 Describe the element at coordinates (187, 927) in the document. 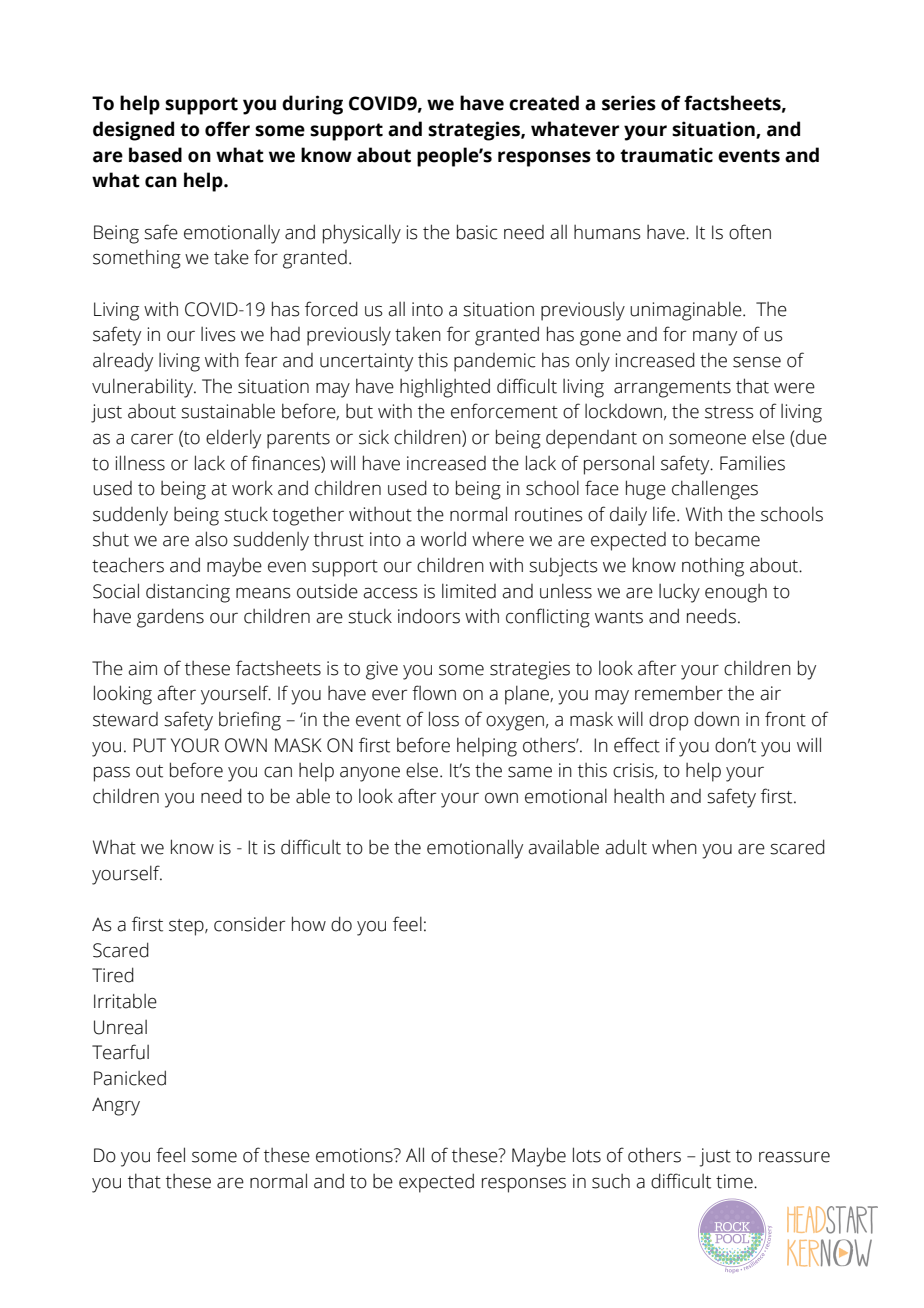

I see `step` at that location.
